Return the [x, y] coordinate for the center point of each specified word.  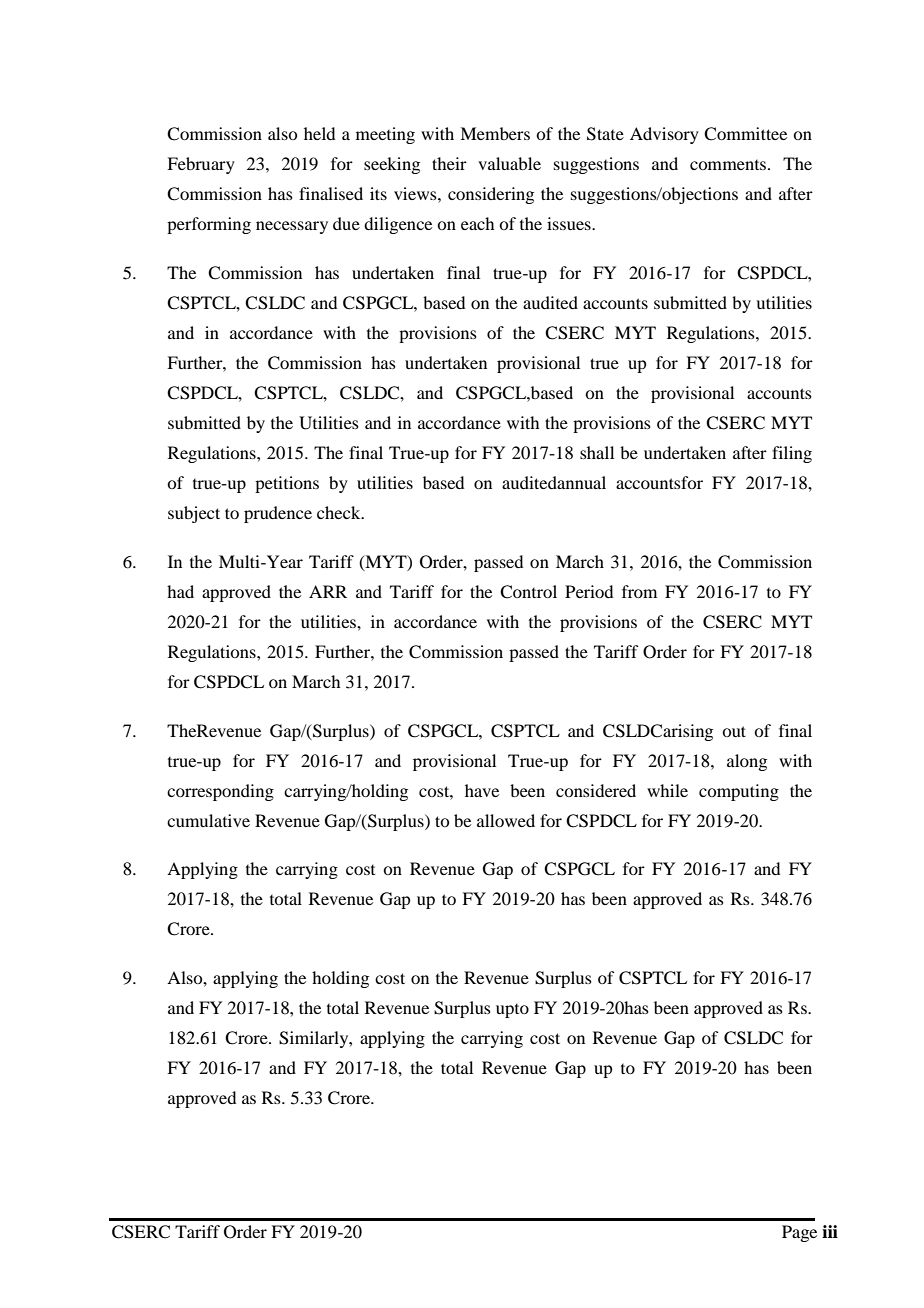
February [201, 165]
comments [729, 165]
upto [512, 1011]
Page [799, 1233]
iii [830, 1231]
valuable [509, 163]
